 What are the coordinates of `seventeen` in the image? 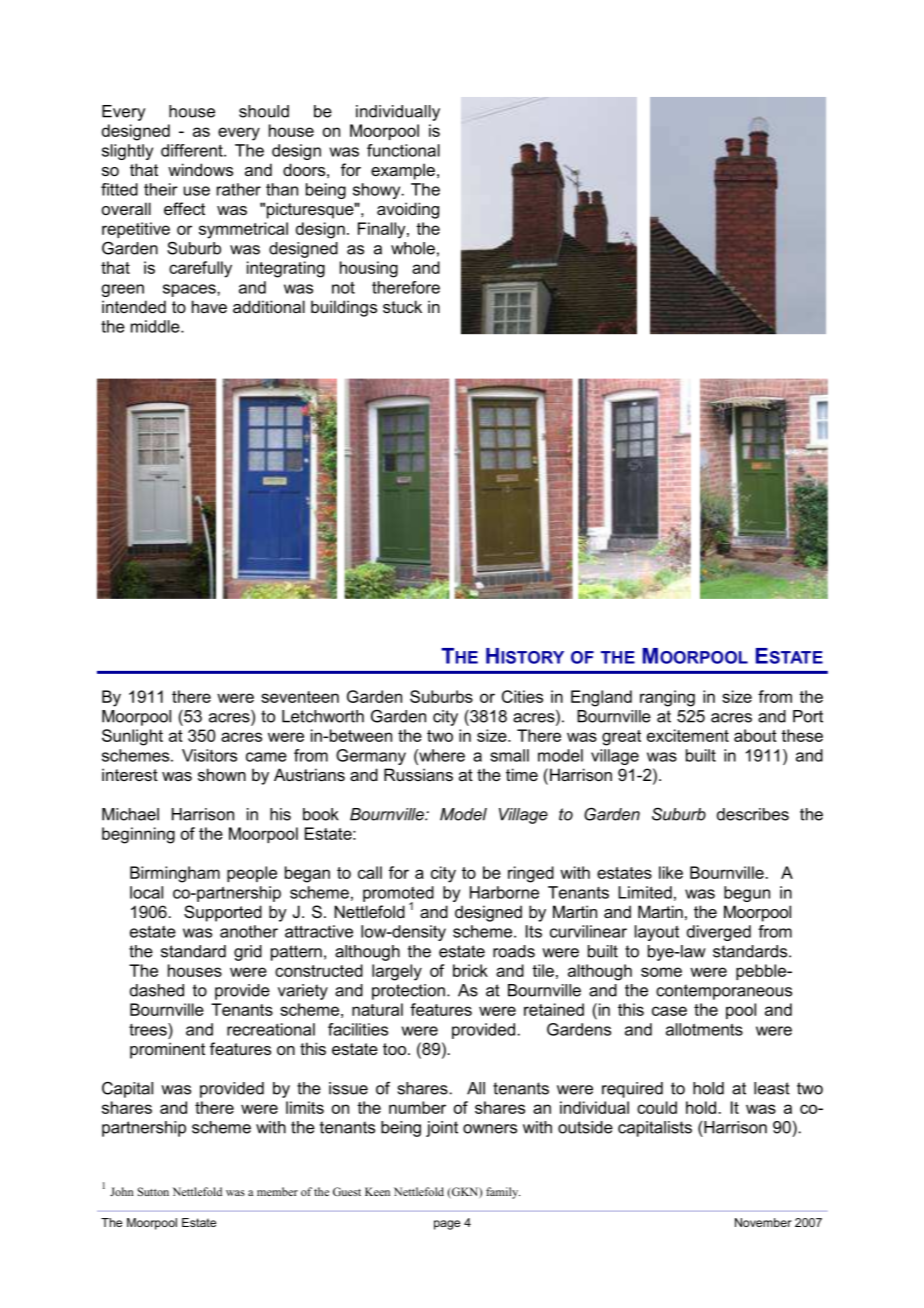 It's located at (300, 697).
